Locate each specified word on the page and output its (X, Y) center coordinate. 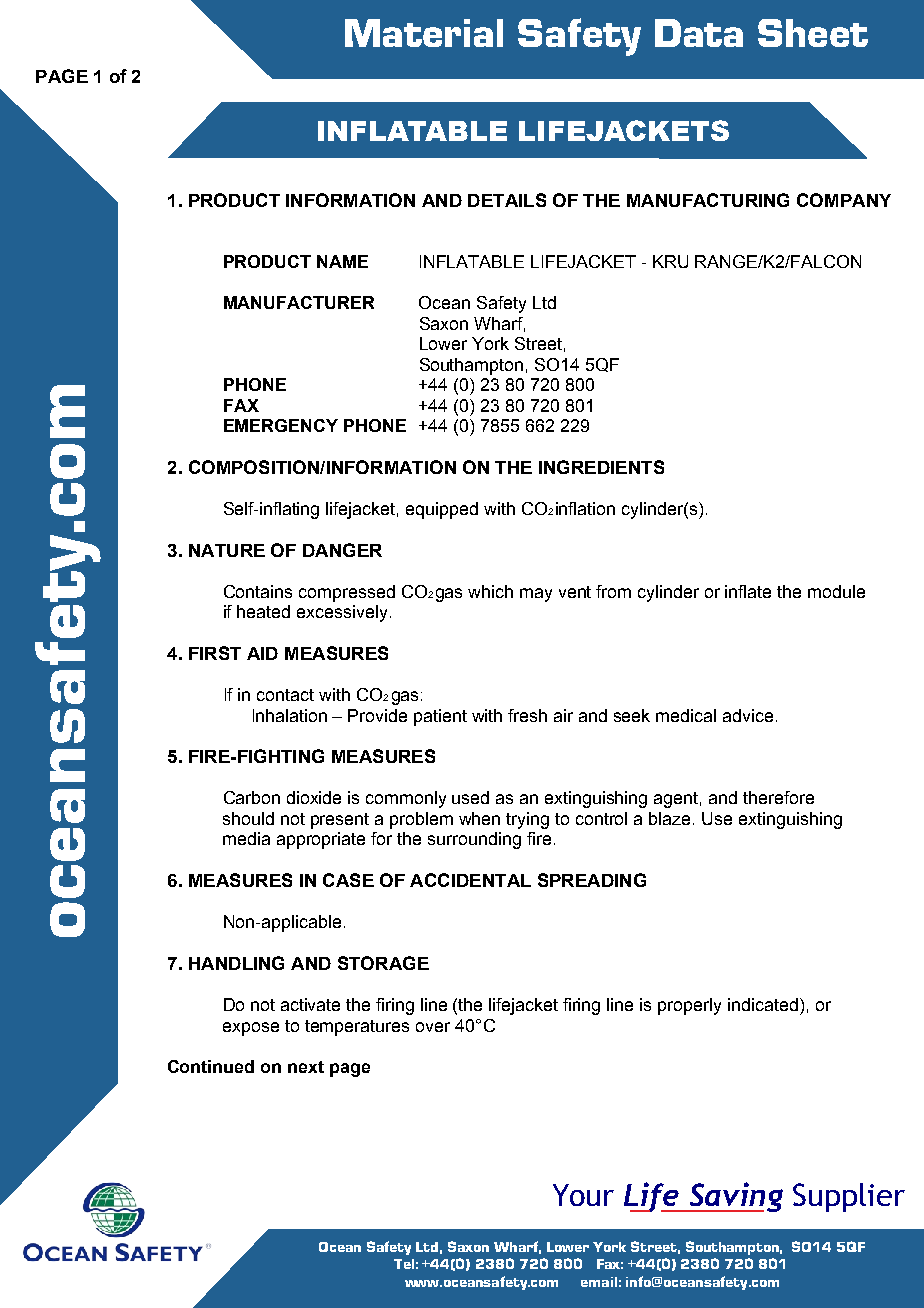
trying (527, 820)
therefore (778, 797)
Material (424, 33)
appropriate (321, 840)
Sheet (813, 33)
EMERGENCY (281, 425)
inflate (748, 591)
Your (583, 1195)
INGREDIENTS (601, 467)
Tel (404, 1264)
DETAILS (507, 200)
